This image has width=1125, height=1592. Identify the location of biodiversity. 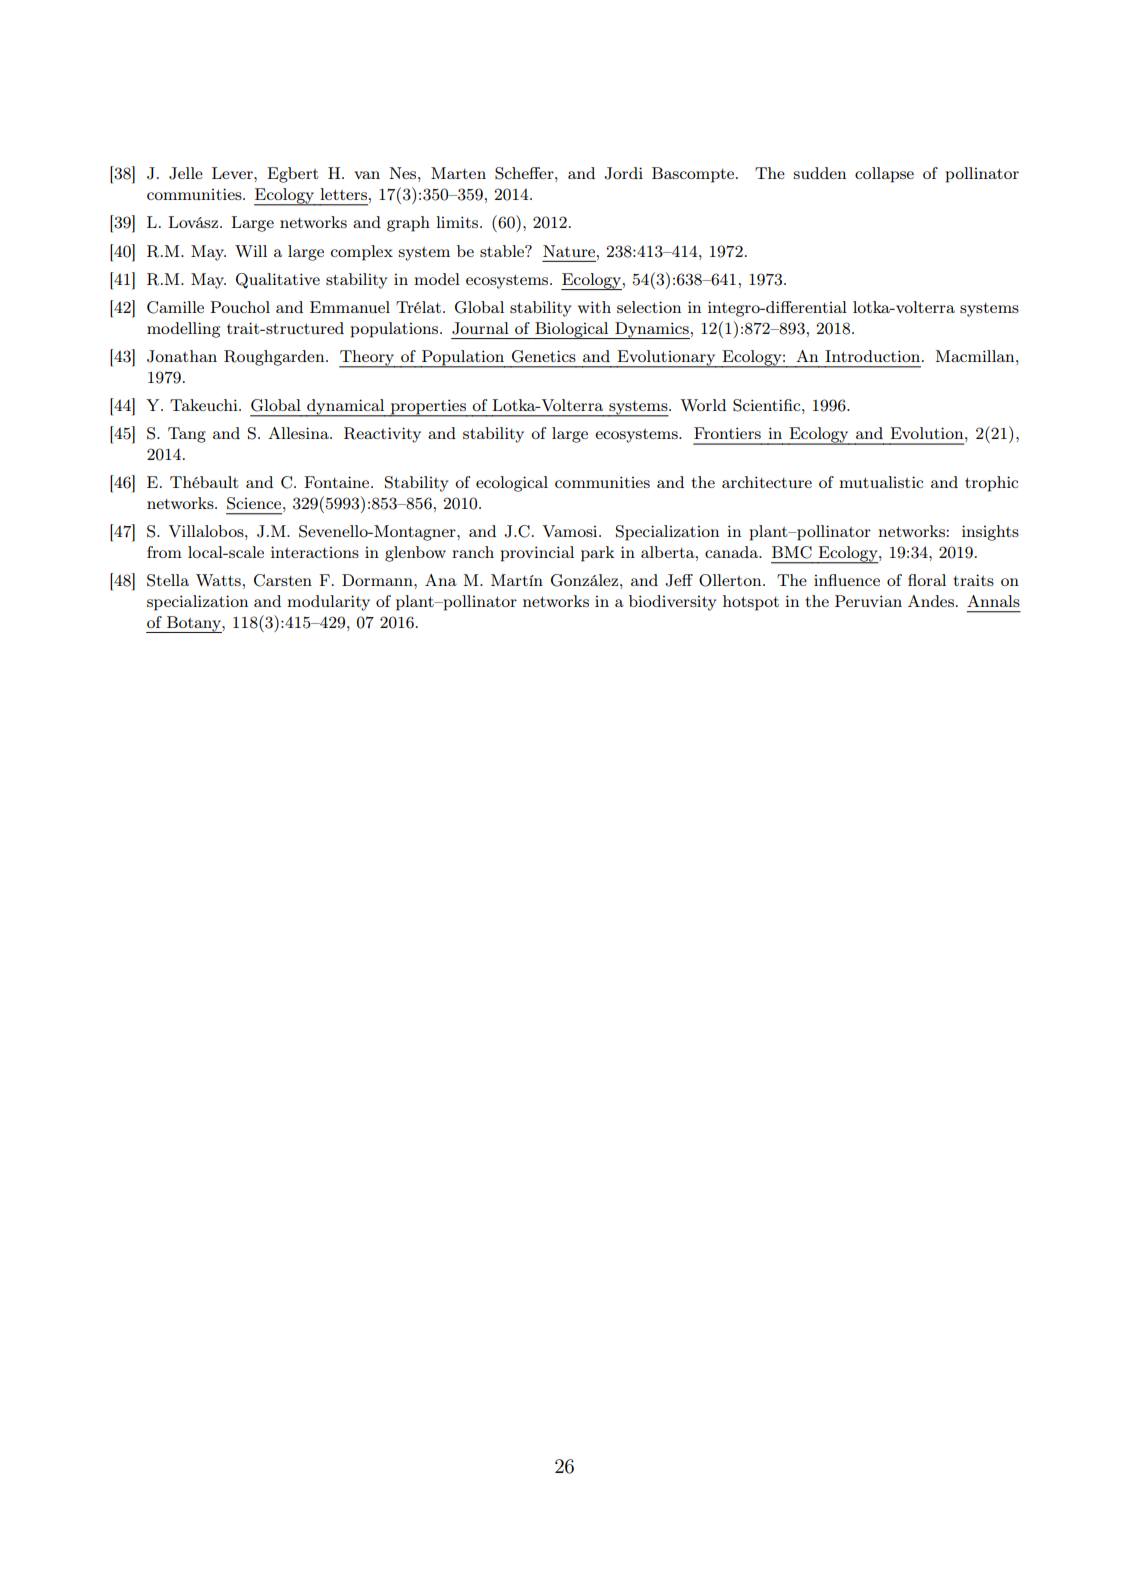
(672, 603).
